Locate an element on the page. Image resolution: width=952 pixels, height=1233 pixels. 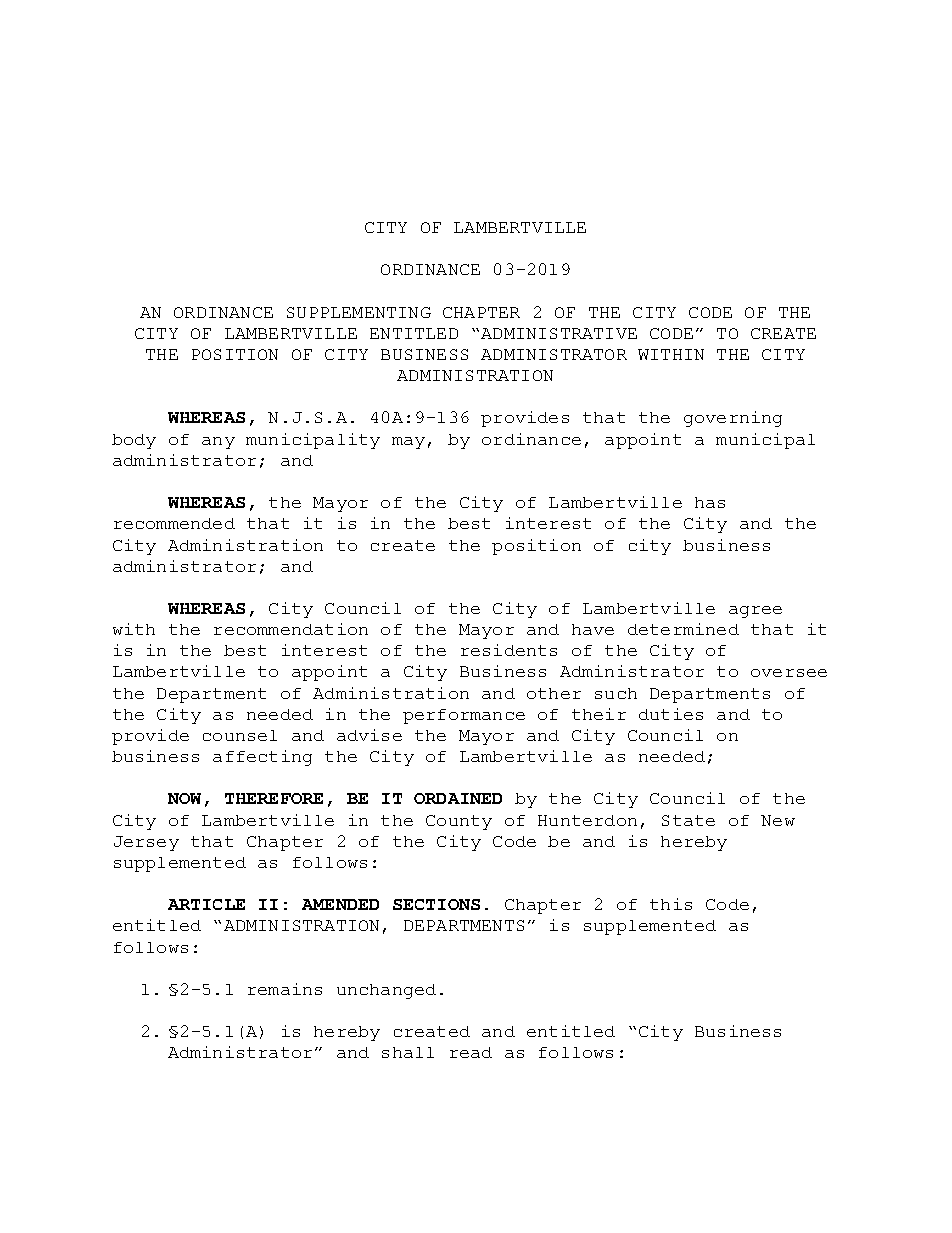
governing is located at coordinates (733, 419).
